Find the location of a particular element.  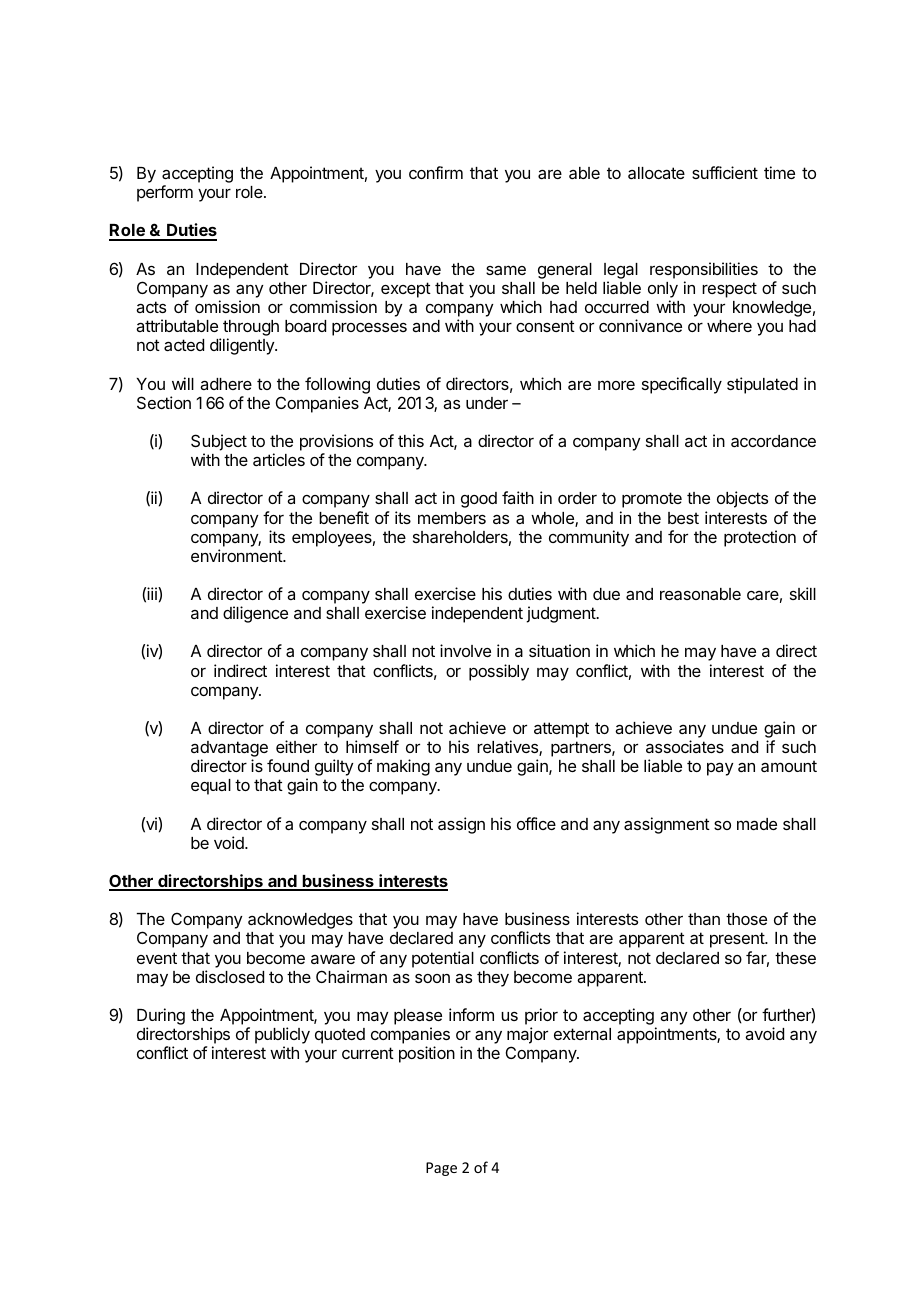

publicly is located at coordinates (282, 1035).
